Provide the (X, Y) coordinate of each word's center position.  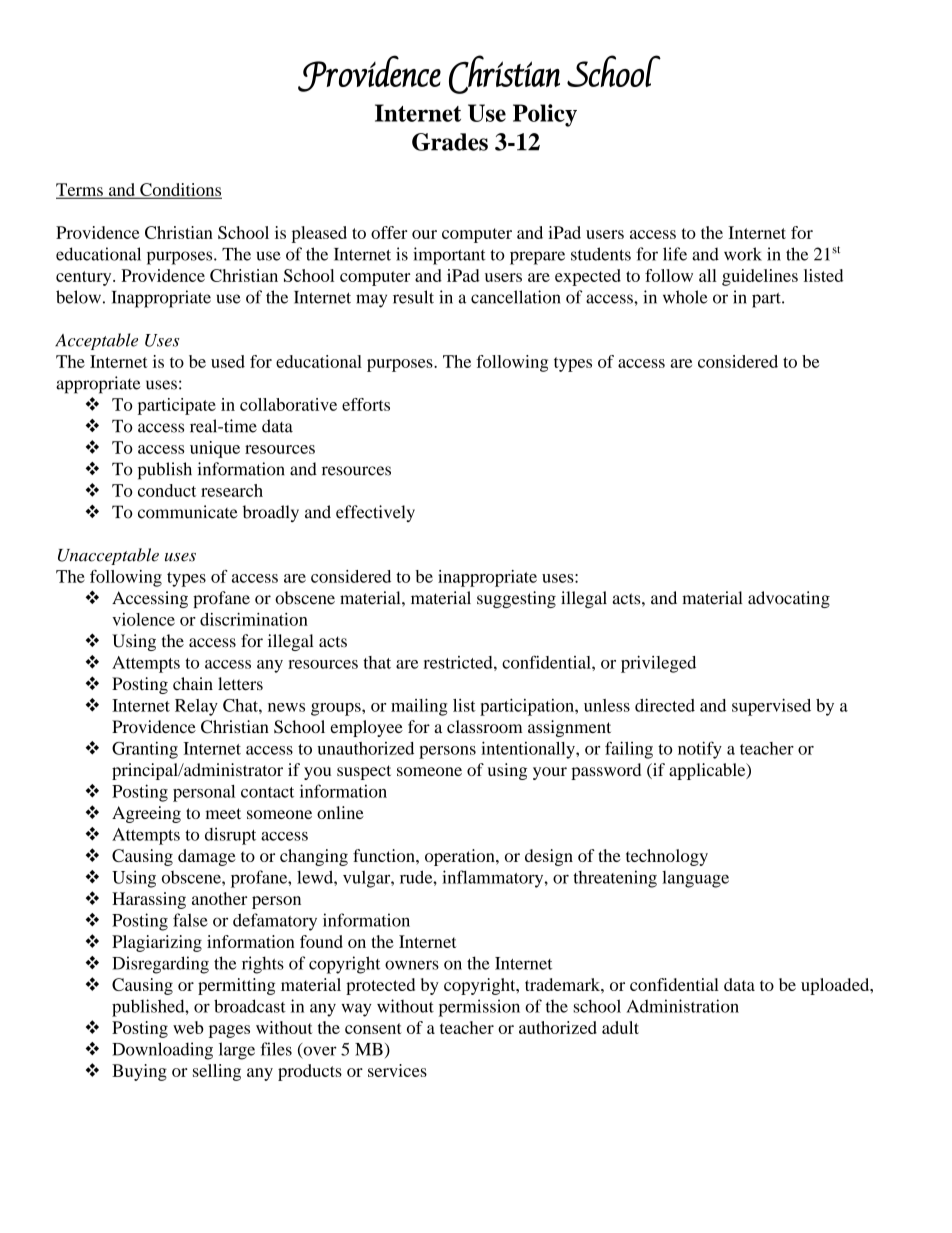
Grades (450, 142)
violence (143, 619)
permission (479, 1008)
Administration (682, 1006)
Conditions (180, 191)
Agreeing (146, 814)
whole (685, 297)
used (228, 361)
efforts (366, 404)
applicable (708, 771)
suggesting (516, 599)
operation (461, 857)
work (743, 254)
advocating (789, 599)
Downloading (162, 1051)
